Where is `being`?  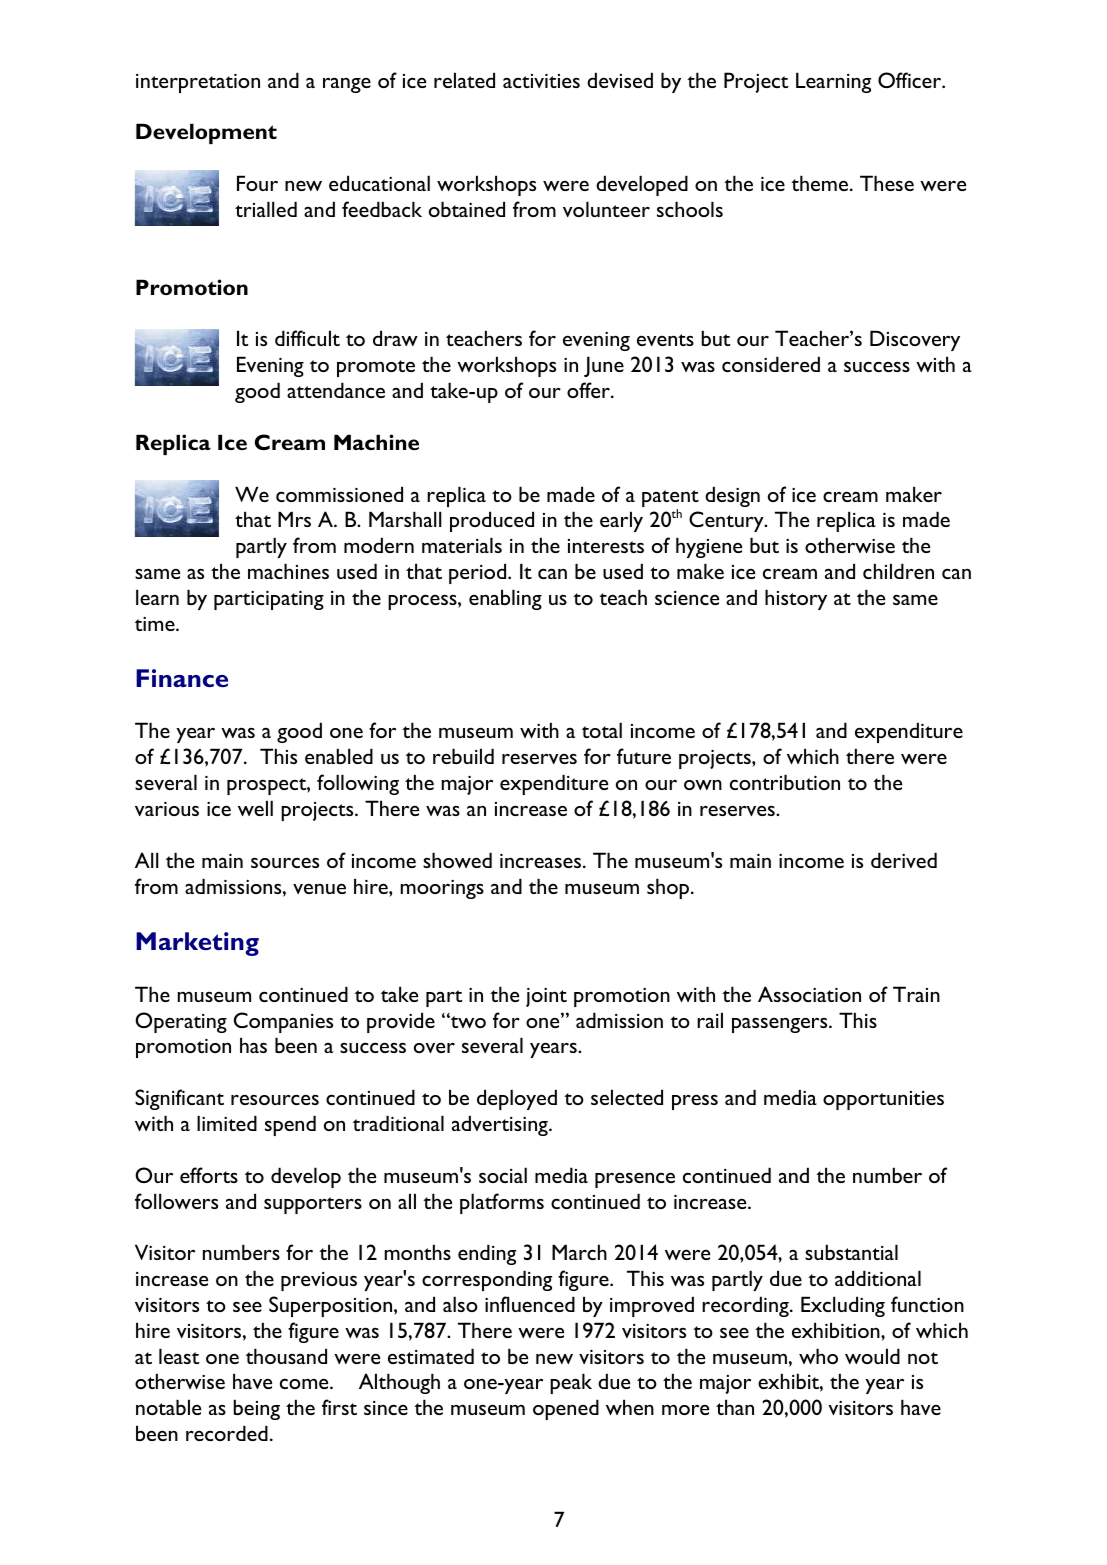
being is located at coordinates (257, 1409).
